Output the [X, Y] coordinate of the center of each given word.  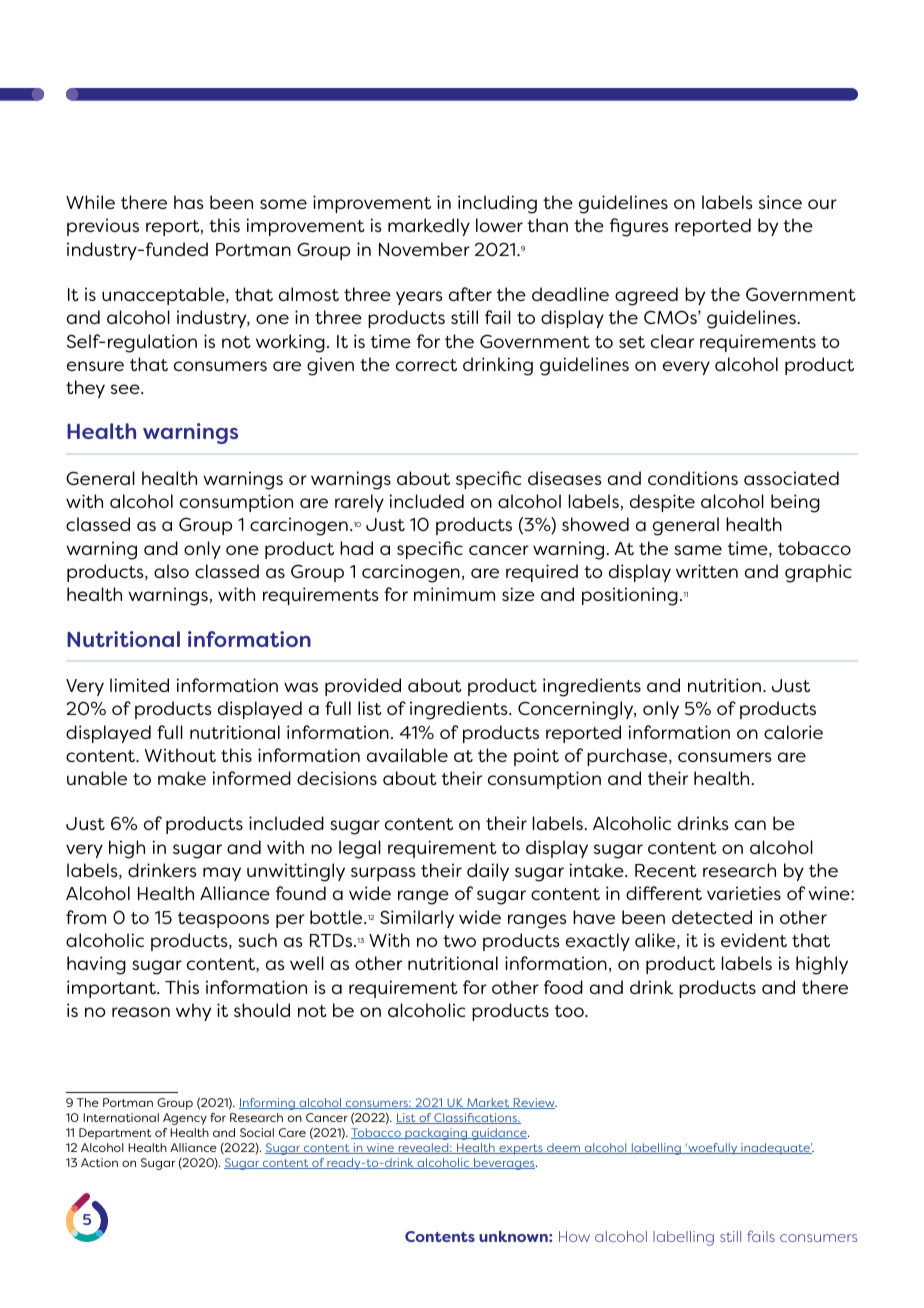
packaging [436, 1134]
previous [103, 227]
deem [564, 1148]
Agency [185, 1119]
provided [363, 687]
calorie [793, 732]
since [780, 202]
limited [139, 685]
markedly [429, 227]
